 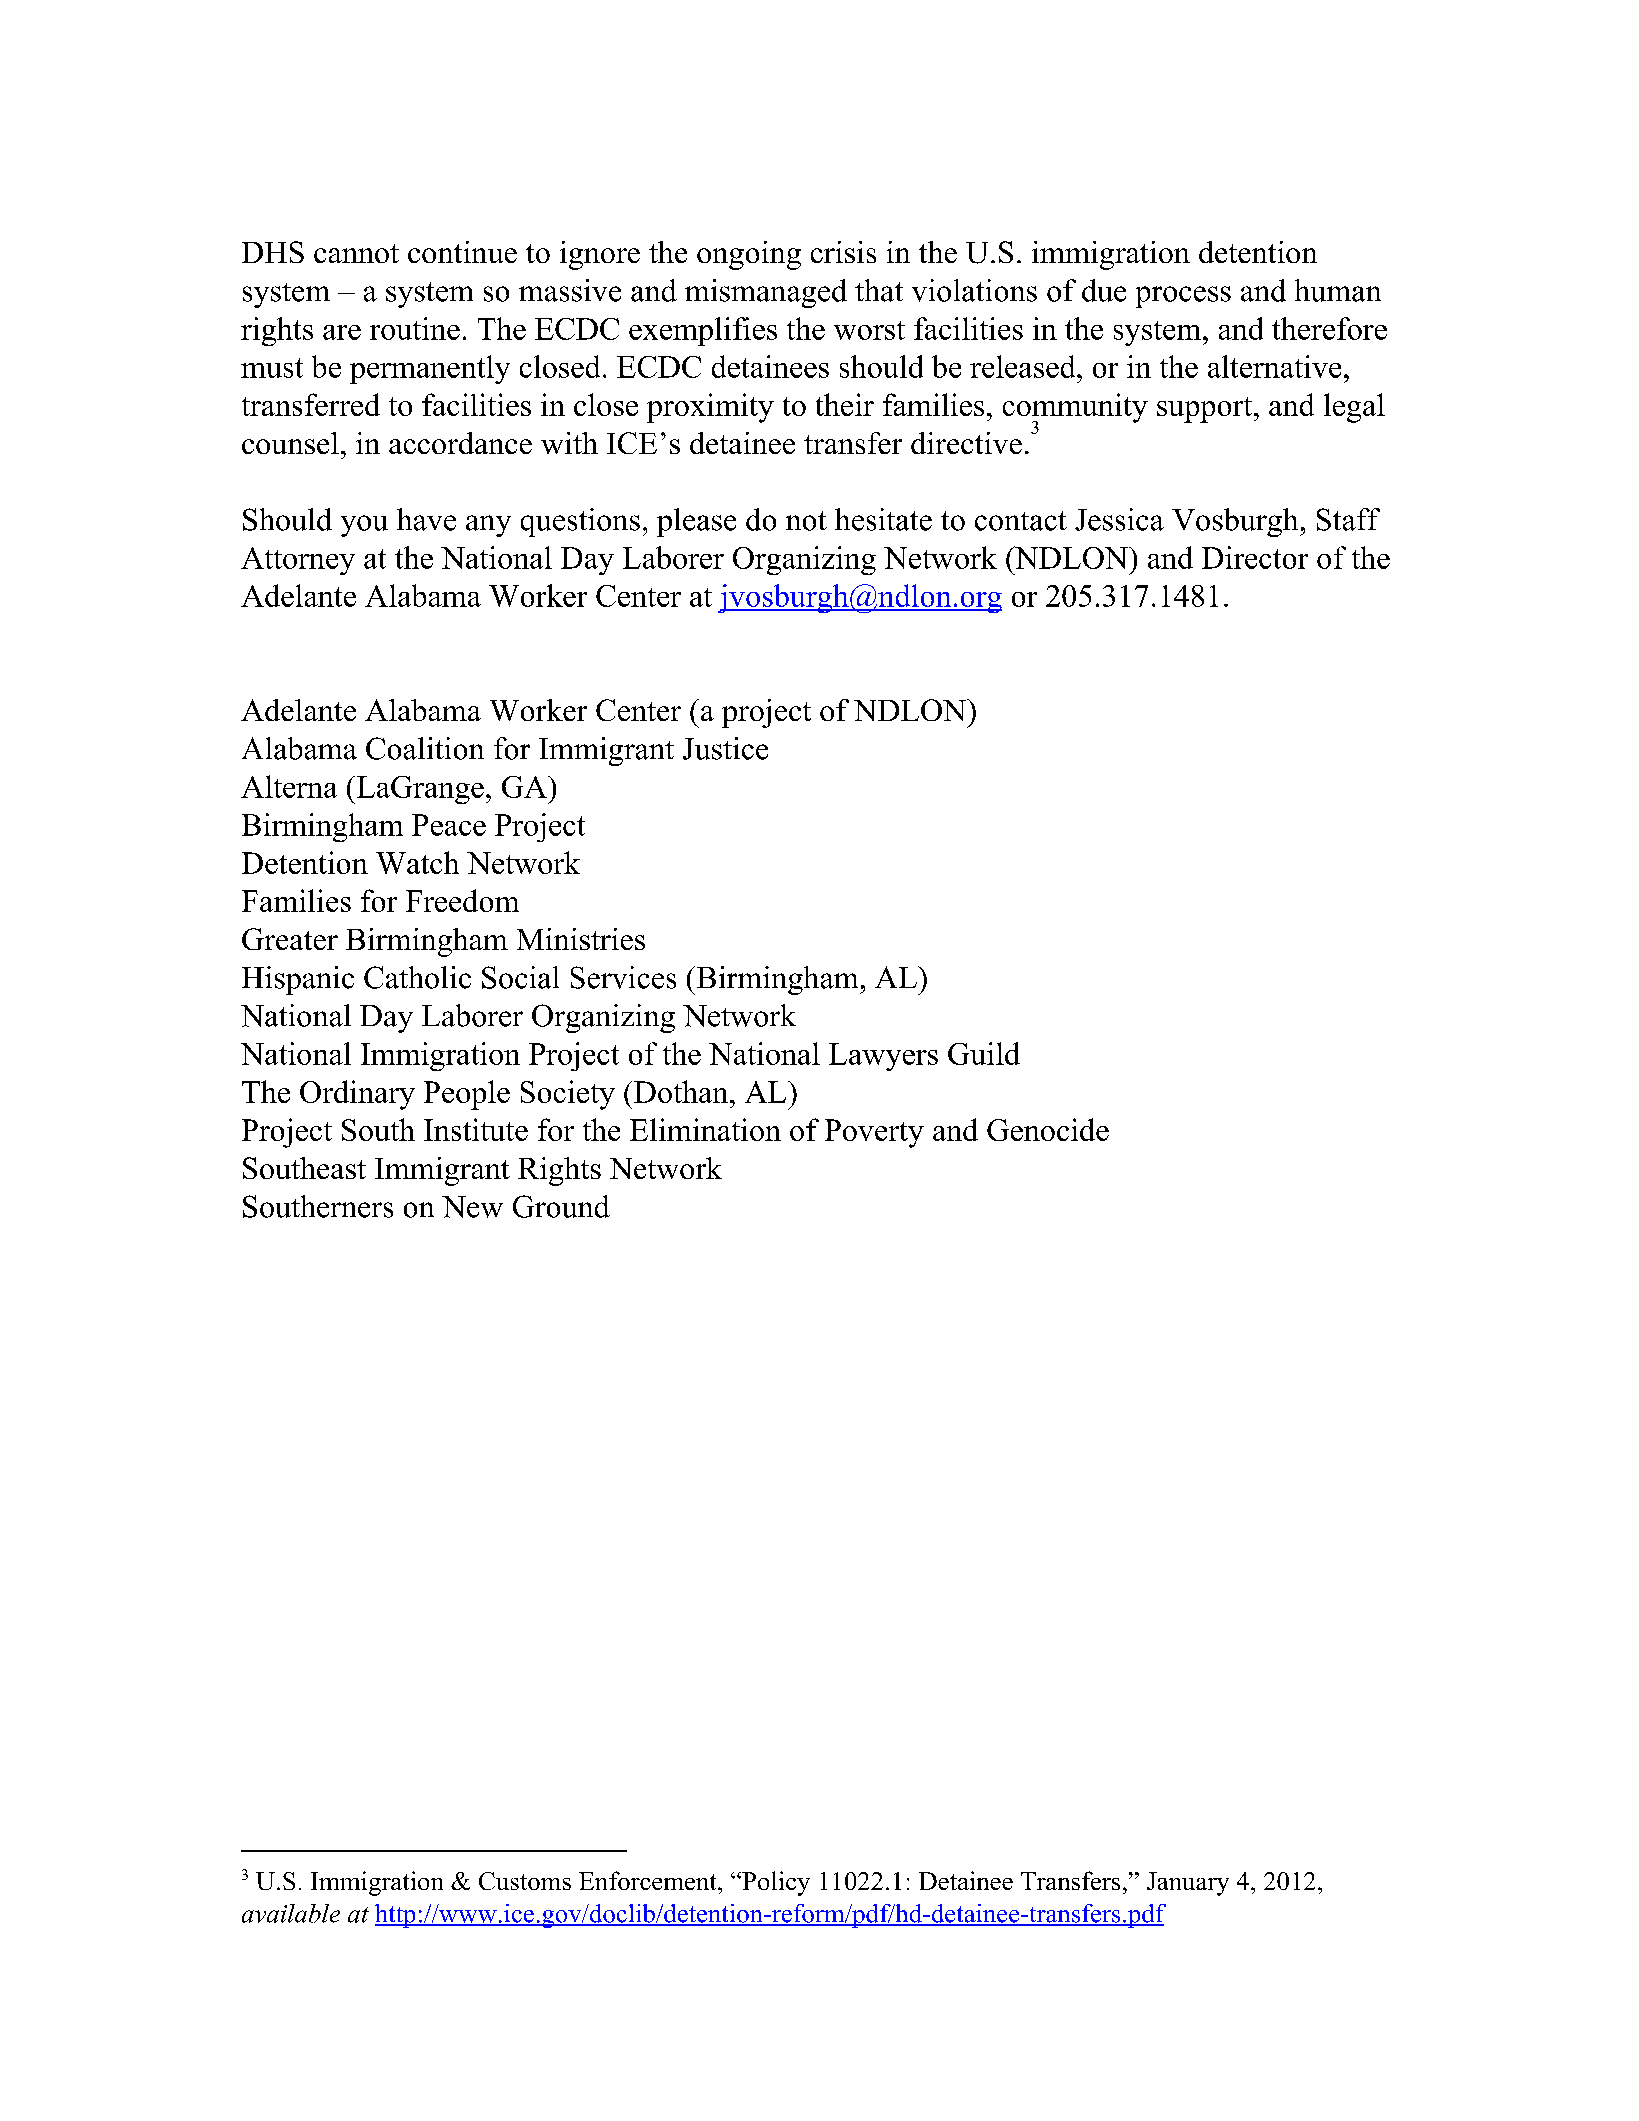 I want to click on routine, so click(x=415, y=328).
